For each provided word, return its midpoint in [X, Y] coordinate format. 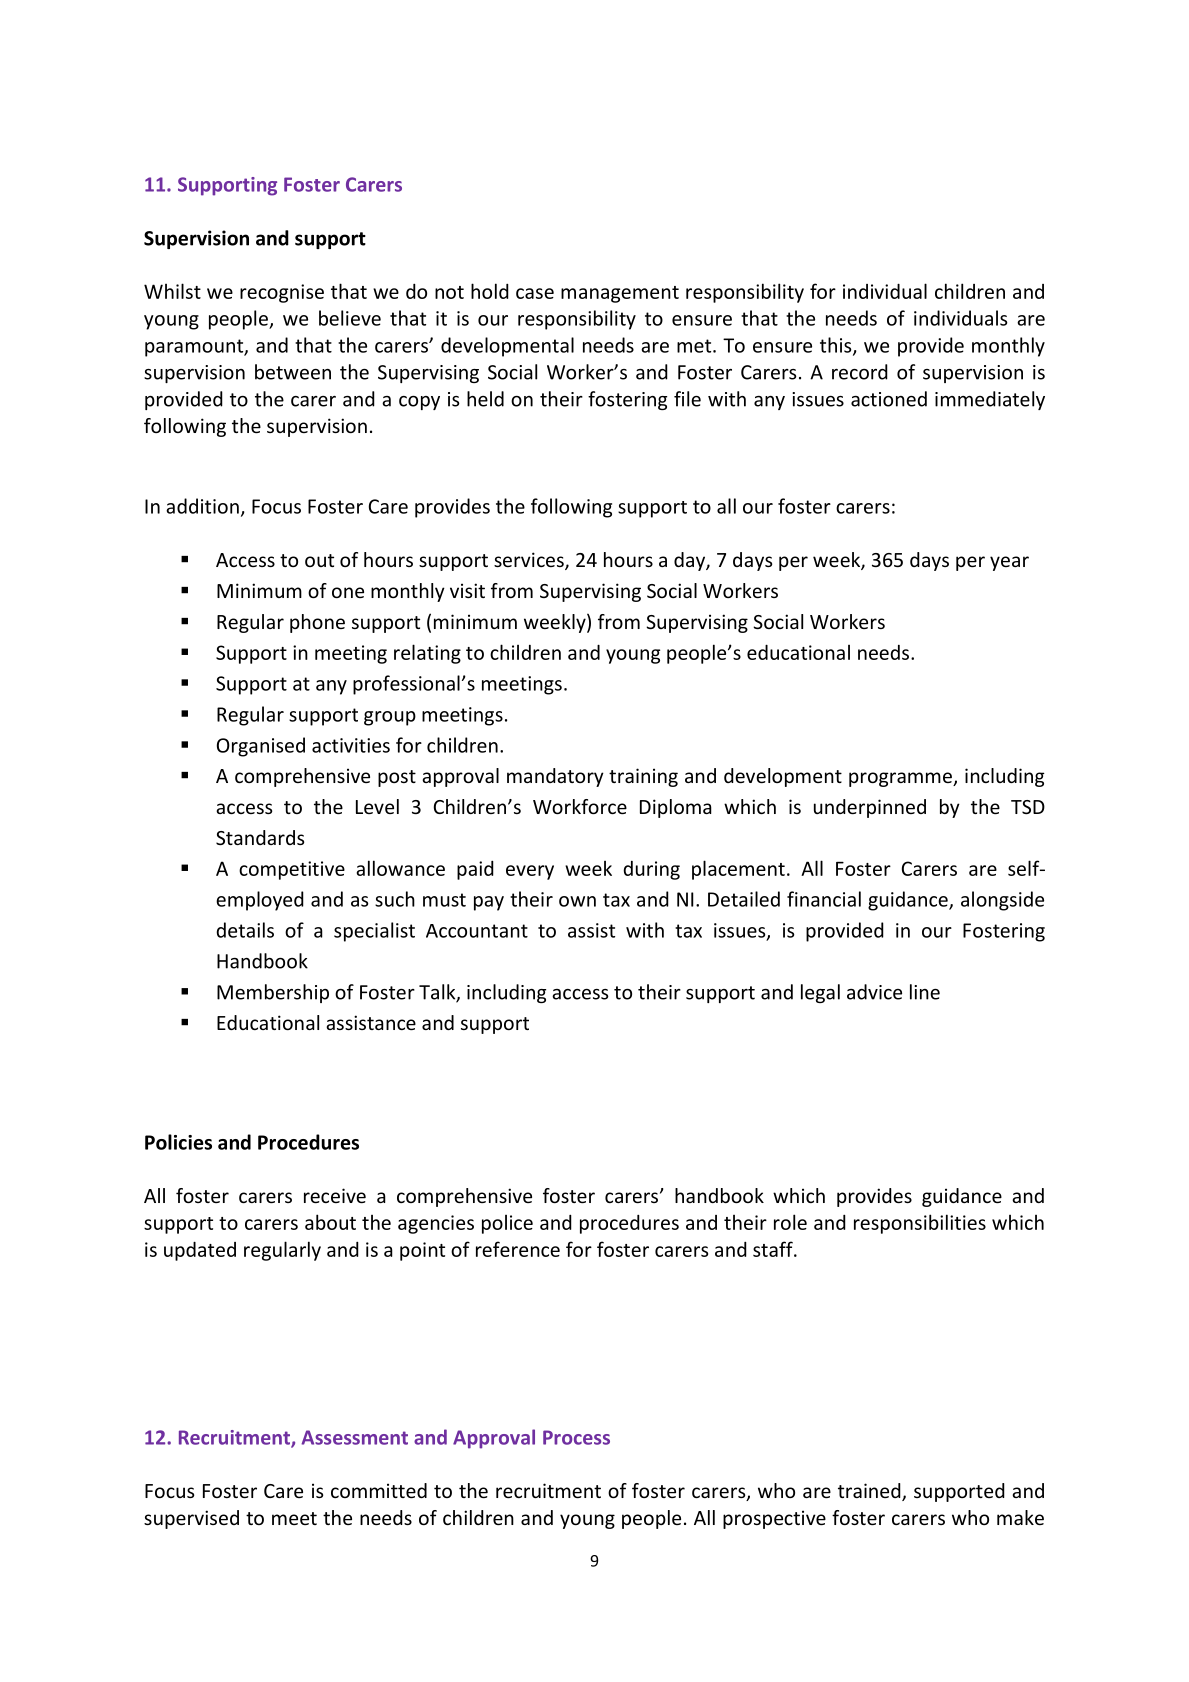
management [620, 294]
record [860, 372]
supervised [191, 1519]
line [925, 992]
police [507, 1224]
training [643, 777]
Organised [261, 747]
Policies [178, 1142]
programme [901, 779]
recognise [282, 293]
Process [576, 1437]
